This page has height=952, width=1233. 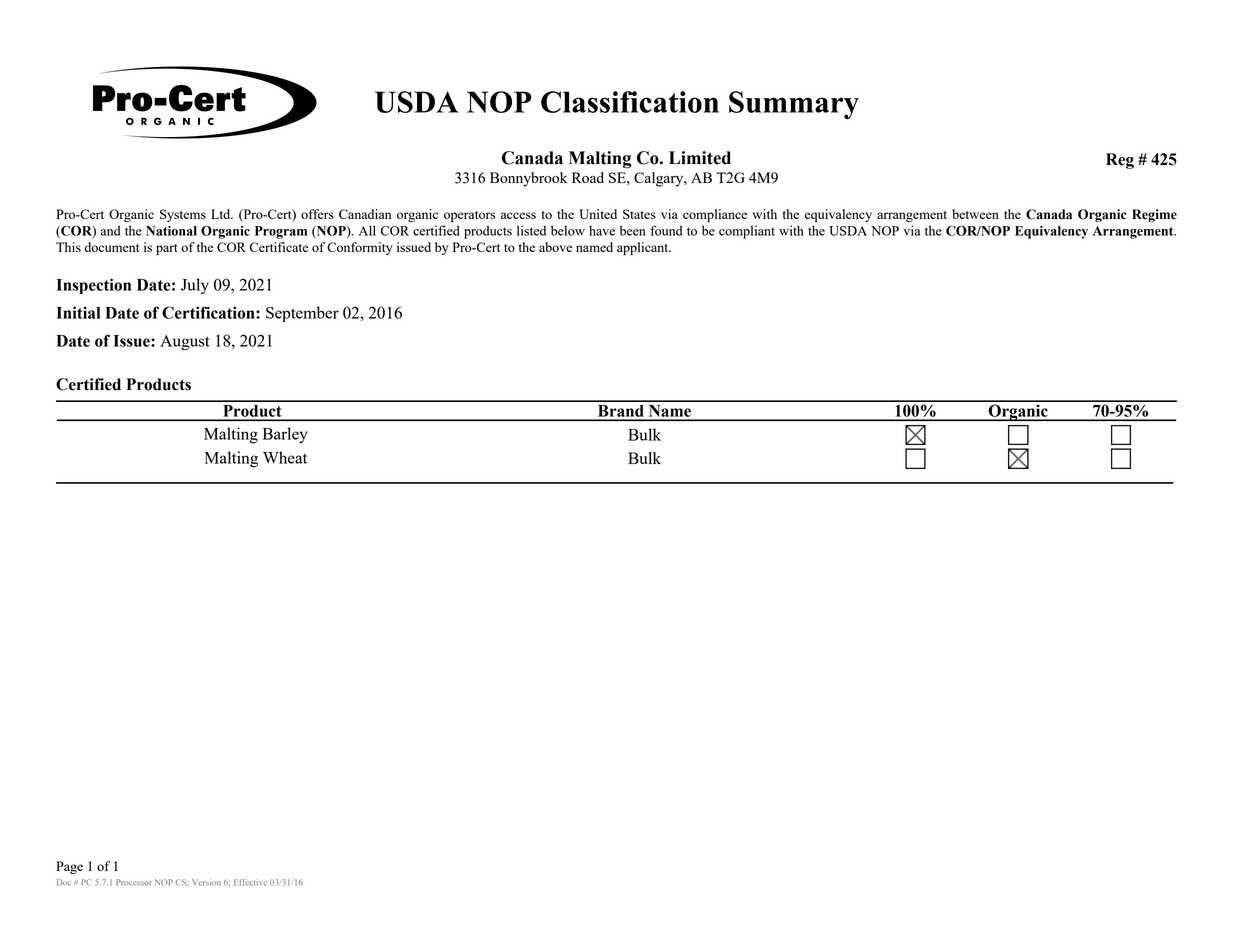 I want to click on July, so click(x=195, y=286).
